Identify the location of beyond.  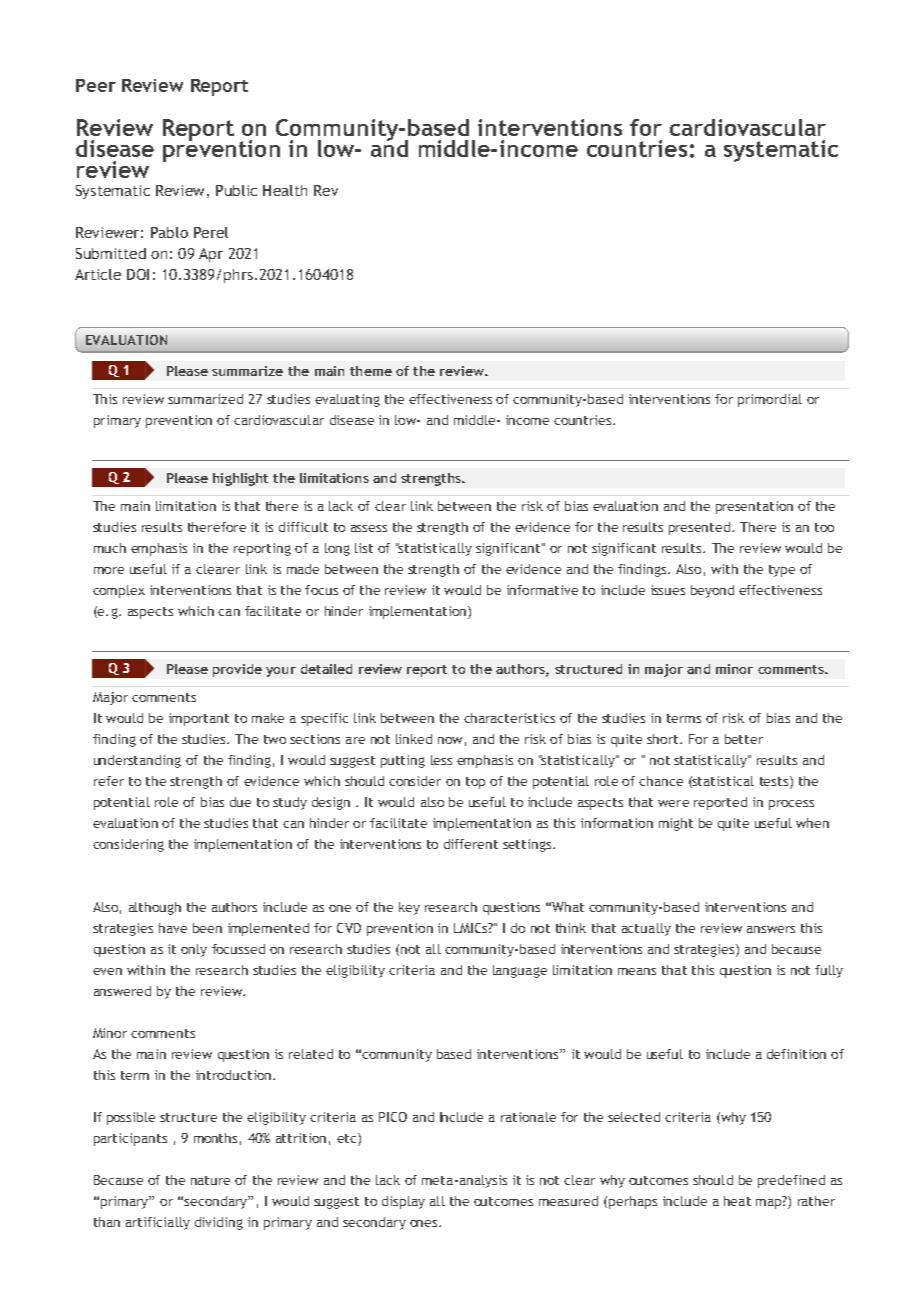
(712, 591).
